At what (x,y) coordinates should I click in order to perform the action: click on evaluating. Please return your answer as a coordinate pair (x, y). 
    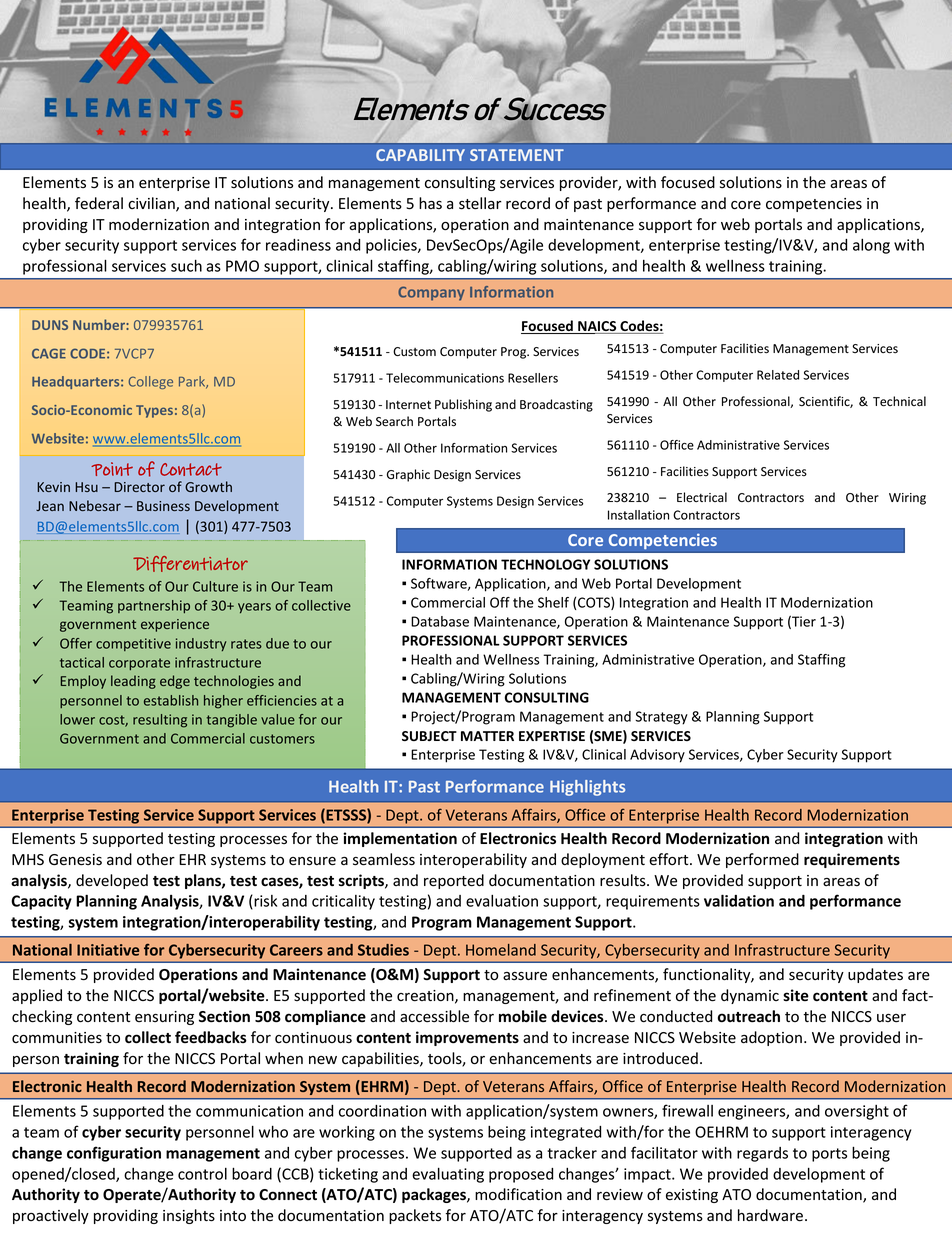
    Looking at the image, I should click on (448, 1175).
